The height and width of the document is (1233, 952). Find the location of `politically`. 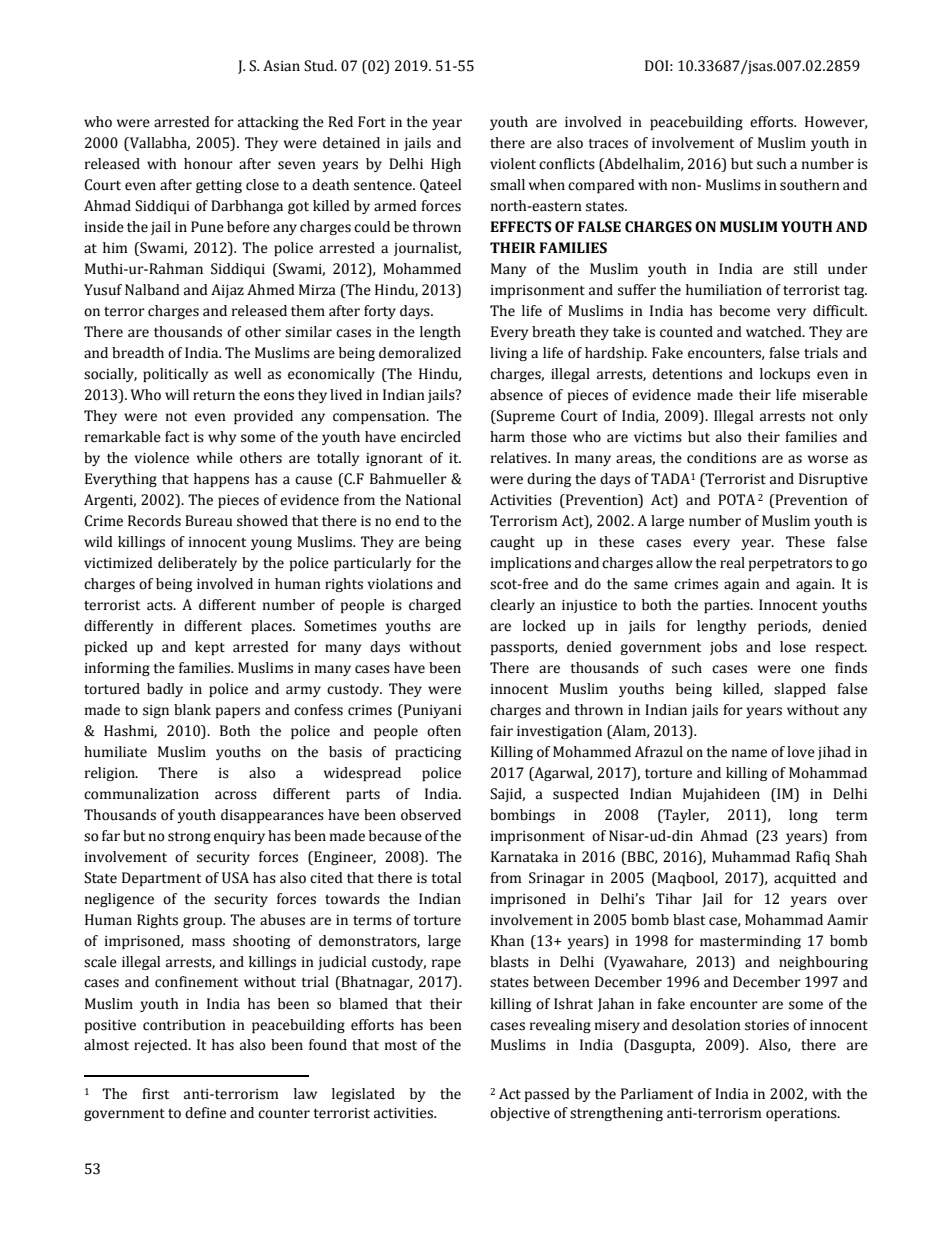

politically is located at coordinates (175, 375).
